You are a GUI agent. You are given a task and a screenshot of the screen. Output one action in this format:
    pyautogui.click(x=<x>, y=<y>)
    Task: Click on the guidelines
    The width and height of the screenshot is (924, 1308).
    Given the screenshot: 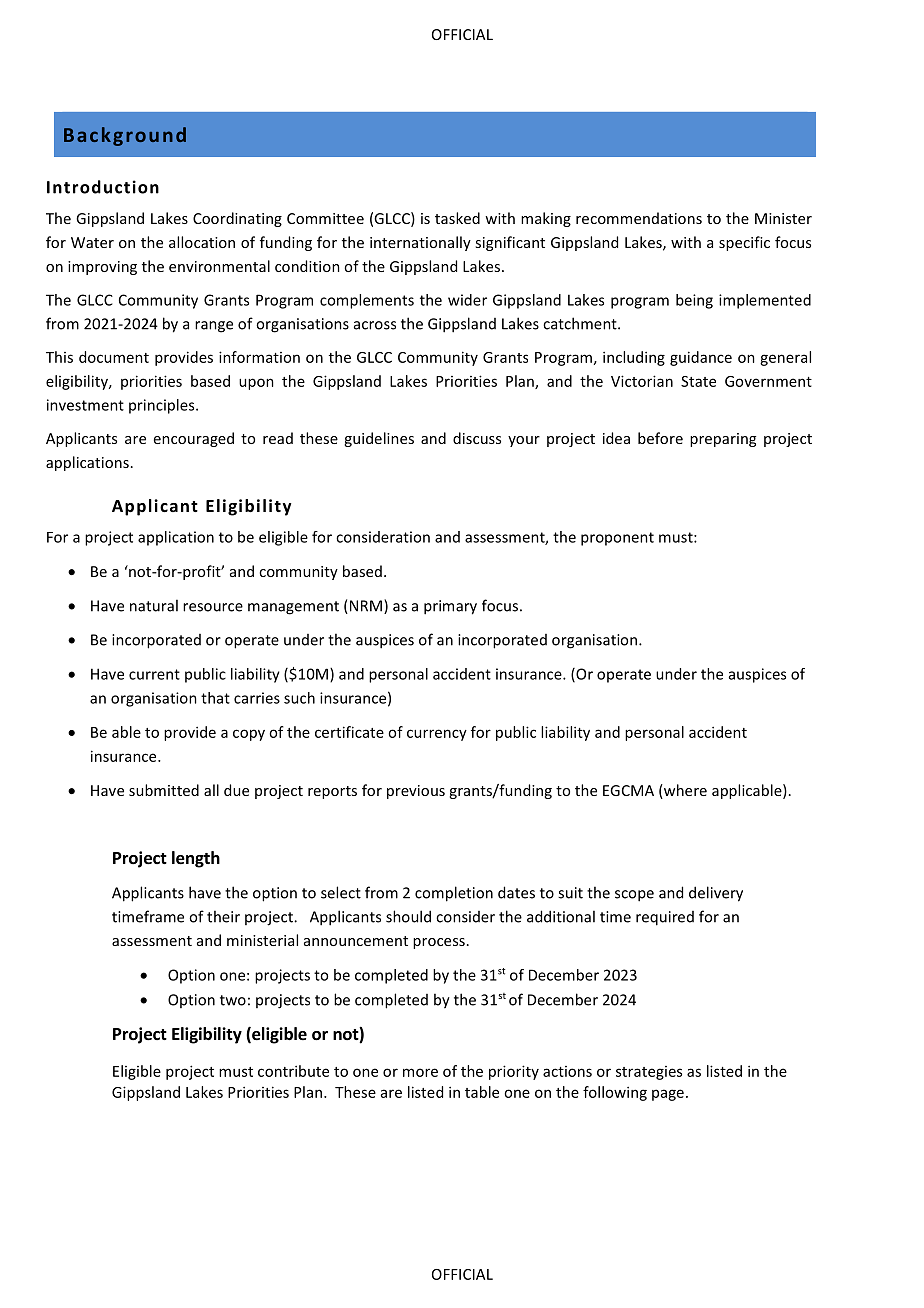 What is the action you would take?
    pyautogui.click(x=379, y=439)
